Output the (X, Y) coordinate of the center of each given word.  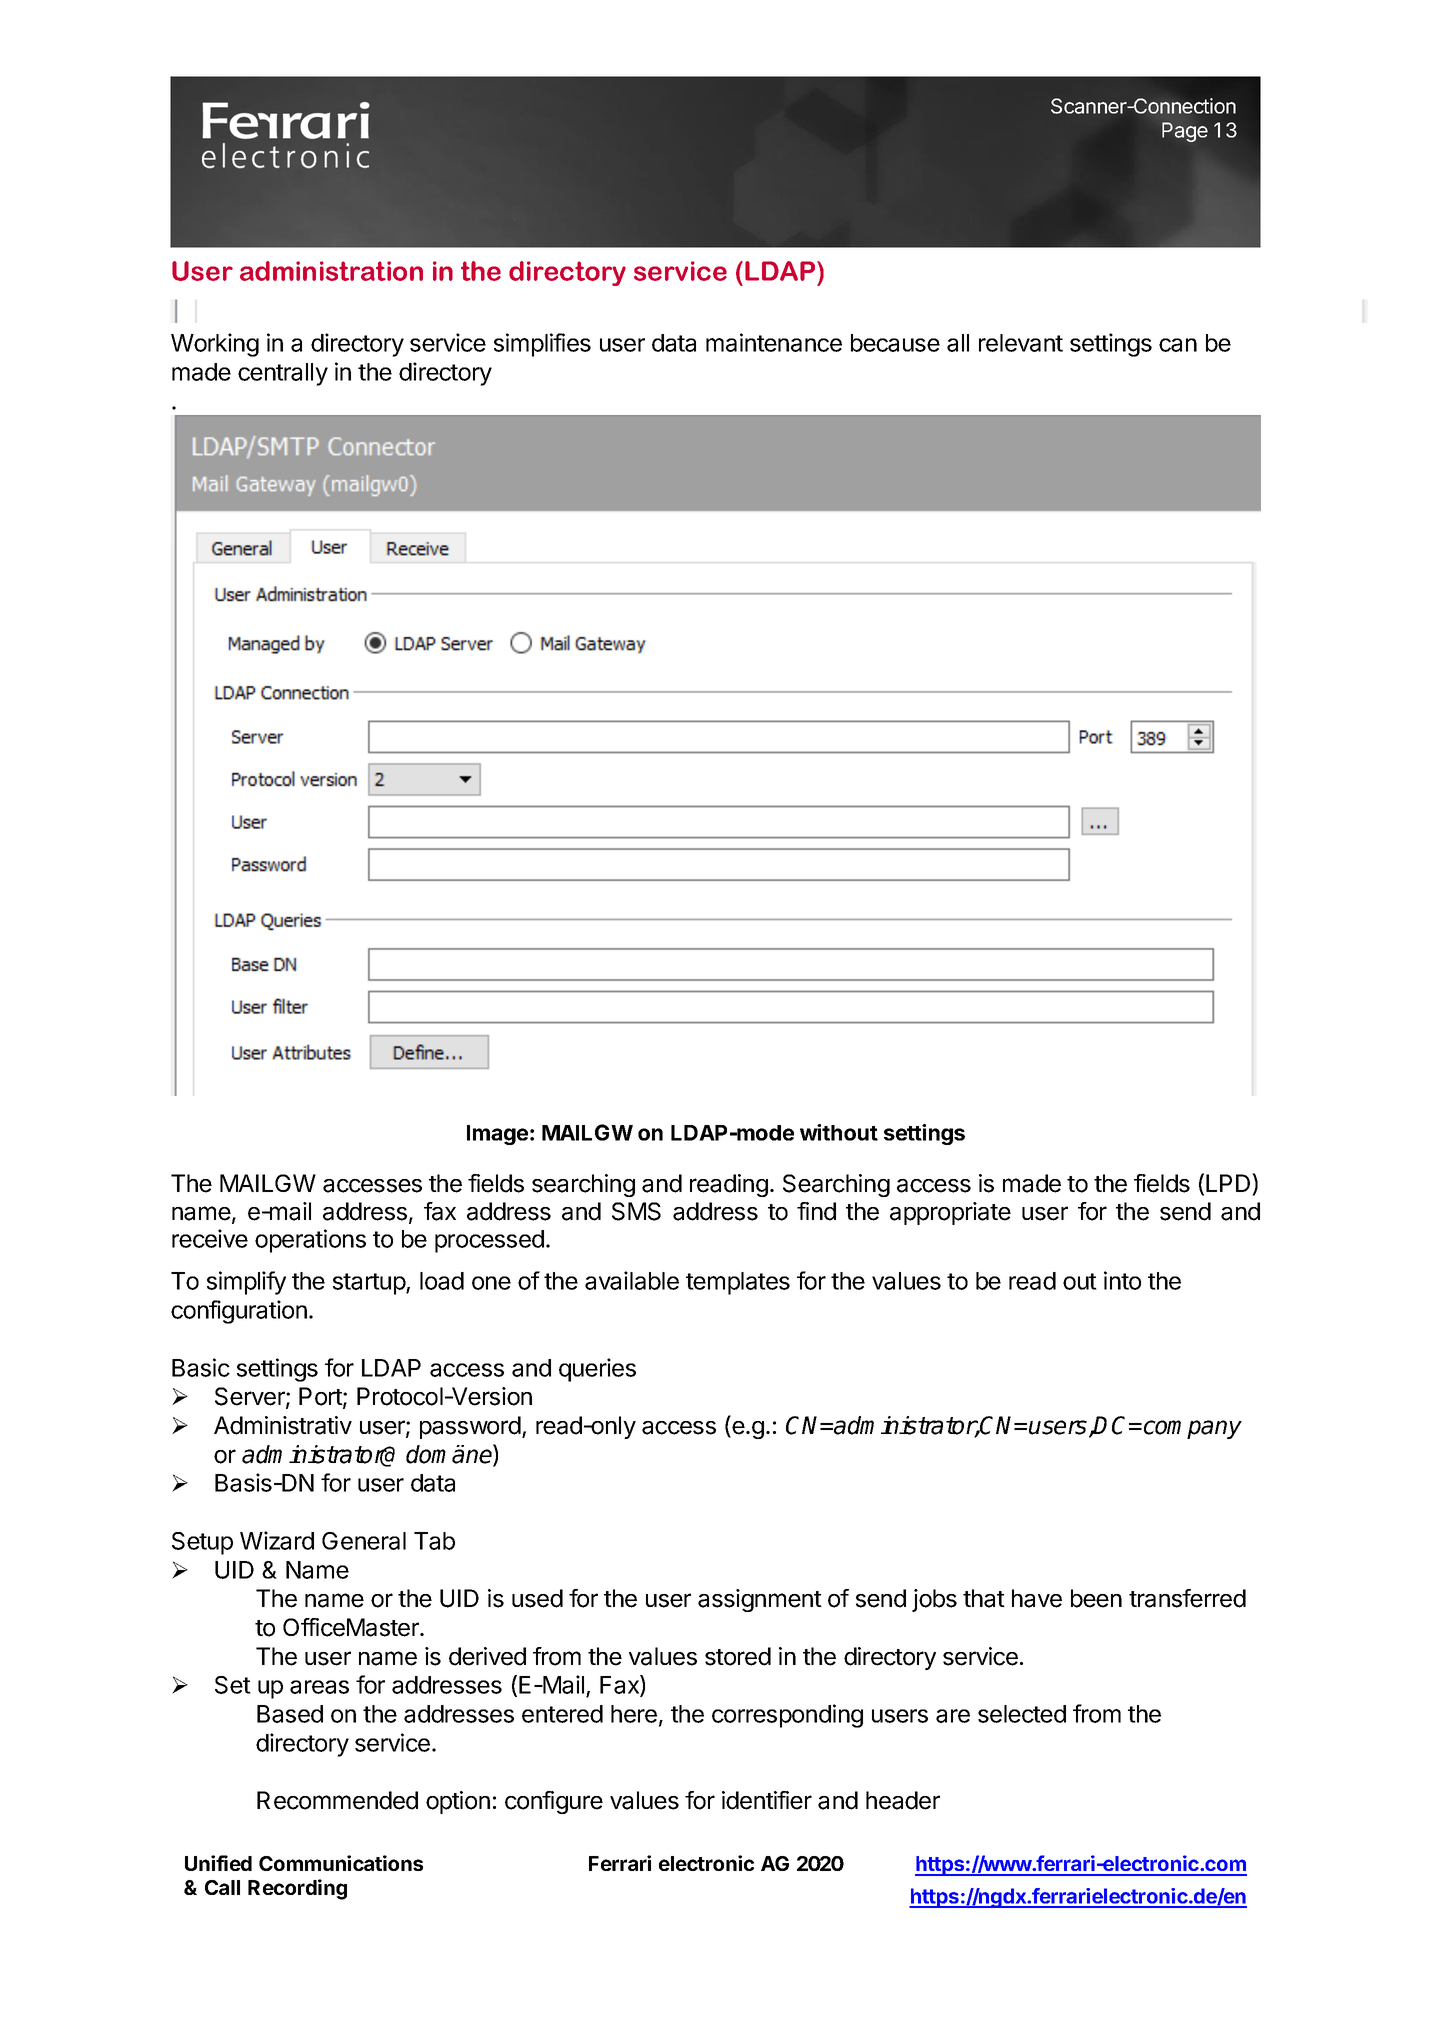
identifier (767, 1800)
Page (1185, 132)
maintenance (774, 342)
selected (1022, 1714)
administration (331, 271)
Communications (341, 1863)
